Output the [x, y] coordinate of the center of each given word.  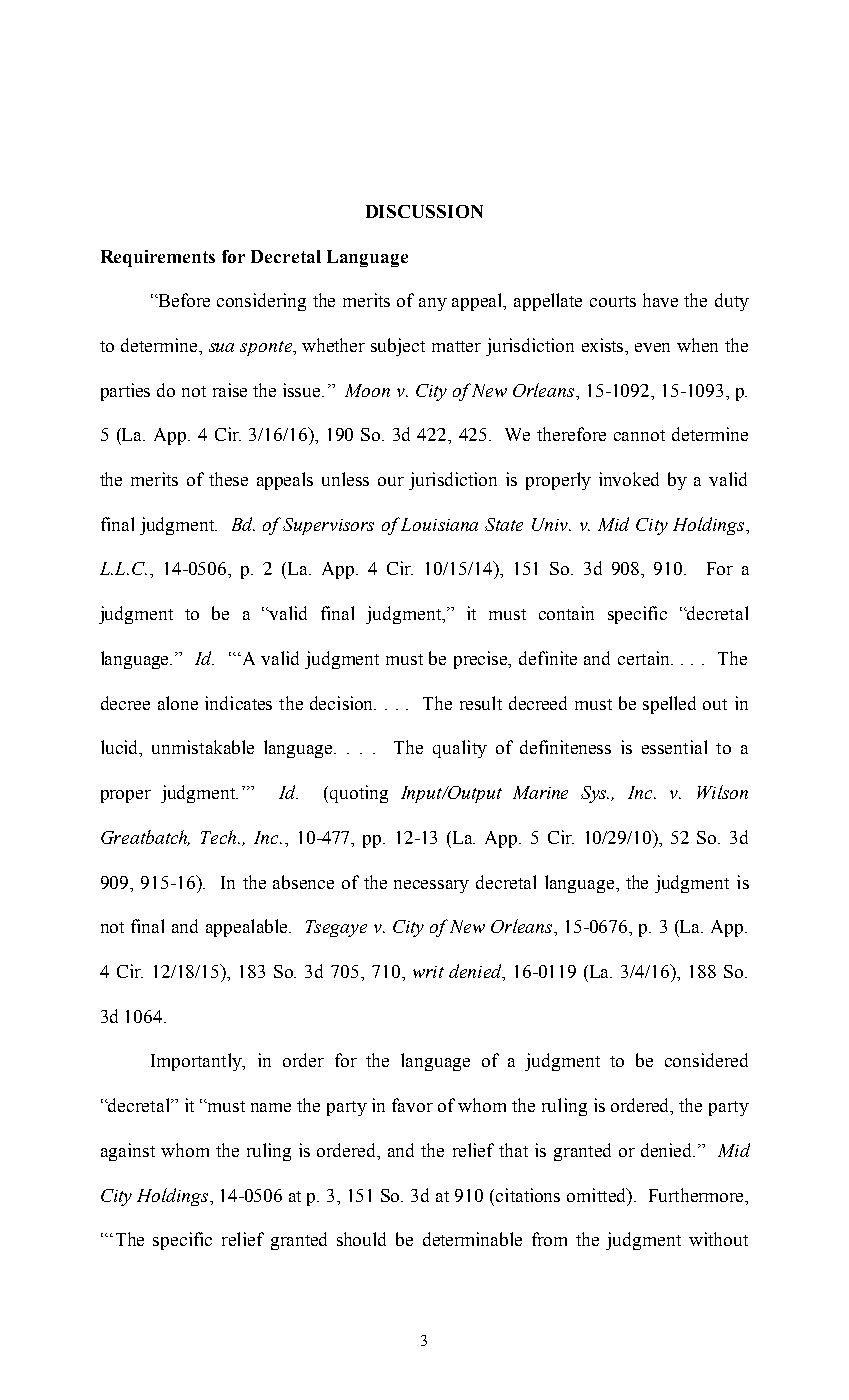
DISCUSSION [424, 211]
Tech [220, 837]
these [228, 479]
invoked [629, 479]
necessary [431, 886]
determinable [472, 1239]
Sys [595, 794]
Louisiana [439, 524]
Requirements [158, 258]
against [128, 1152]
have [660, 300]
